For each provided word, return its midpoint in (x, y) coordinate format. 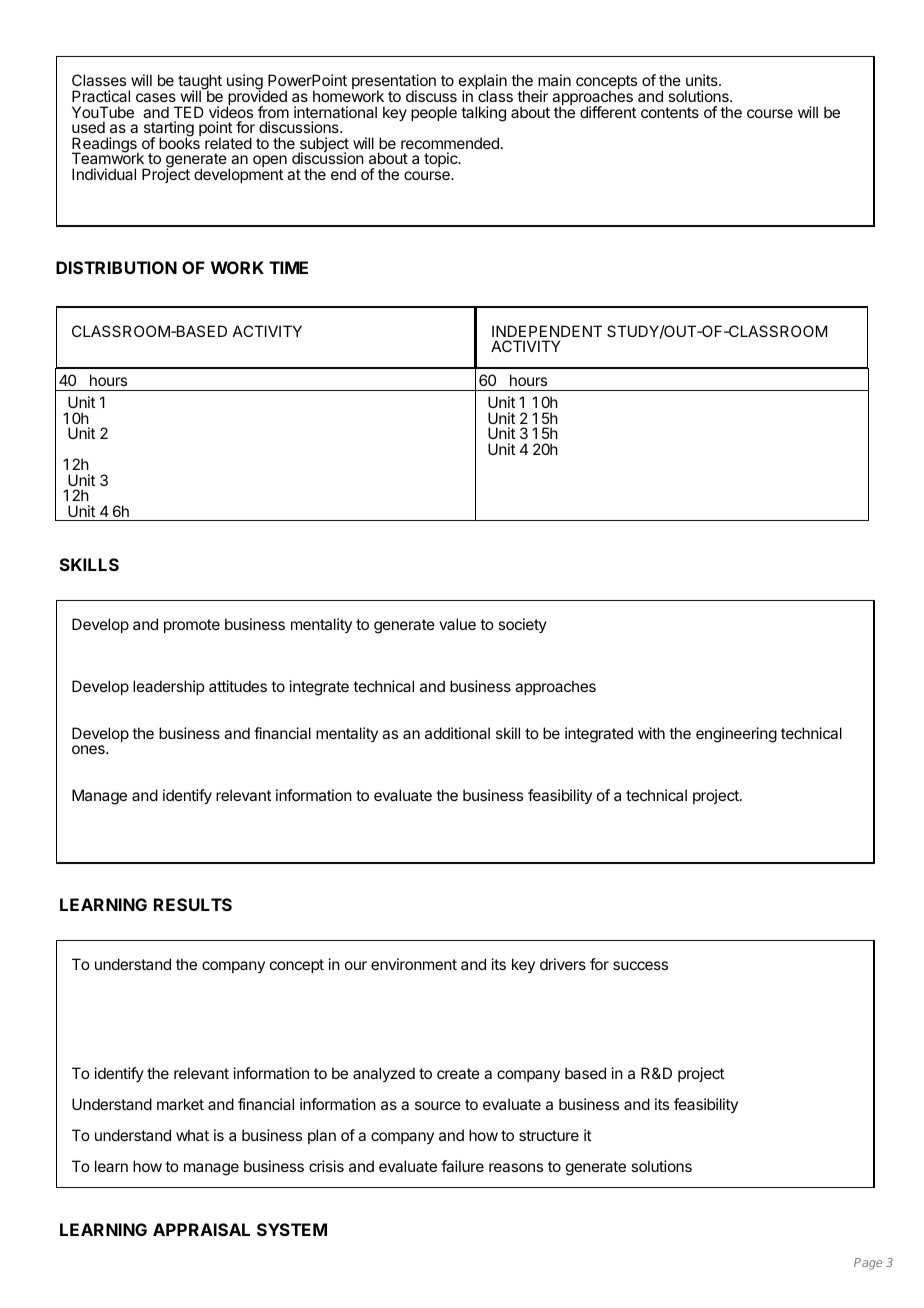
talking (483, 114)
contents (670, 112)
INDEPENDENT (547, 331)
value (457, 624)
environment (414, 964)
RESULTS (193, 904)
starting (169, 130)
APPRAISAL (201, 1229)
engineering (736, 735)
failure (462, 1166)
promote (192, 626)
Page (868, 1264)
